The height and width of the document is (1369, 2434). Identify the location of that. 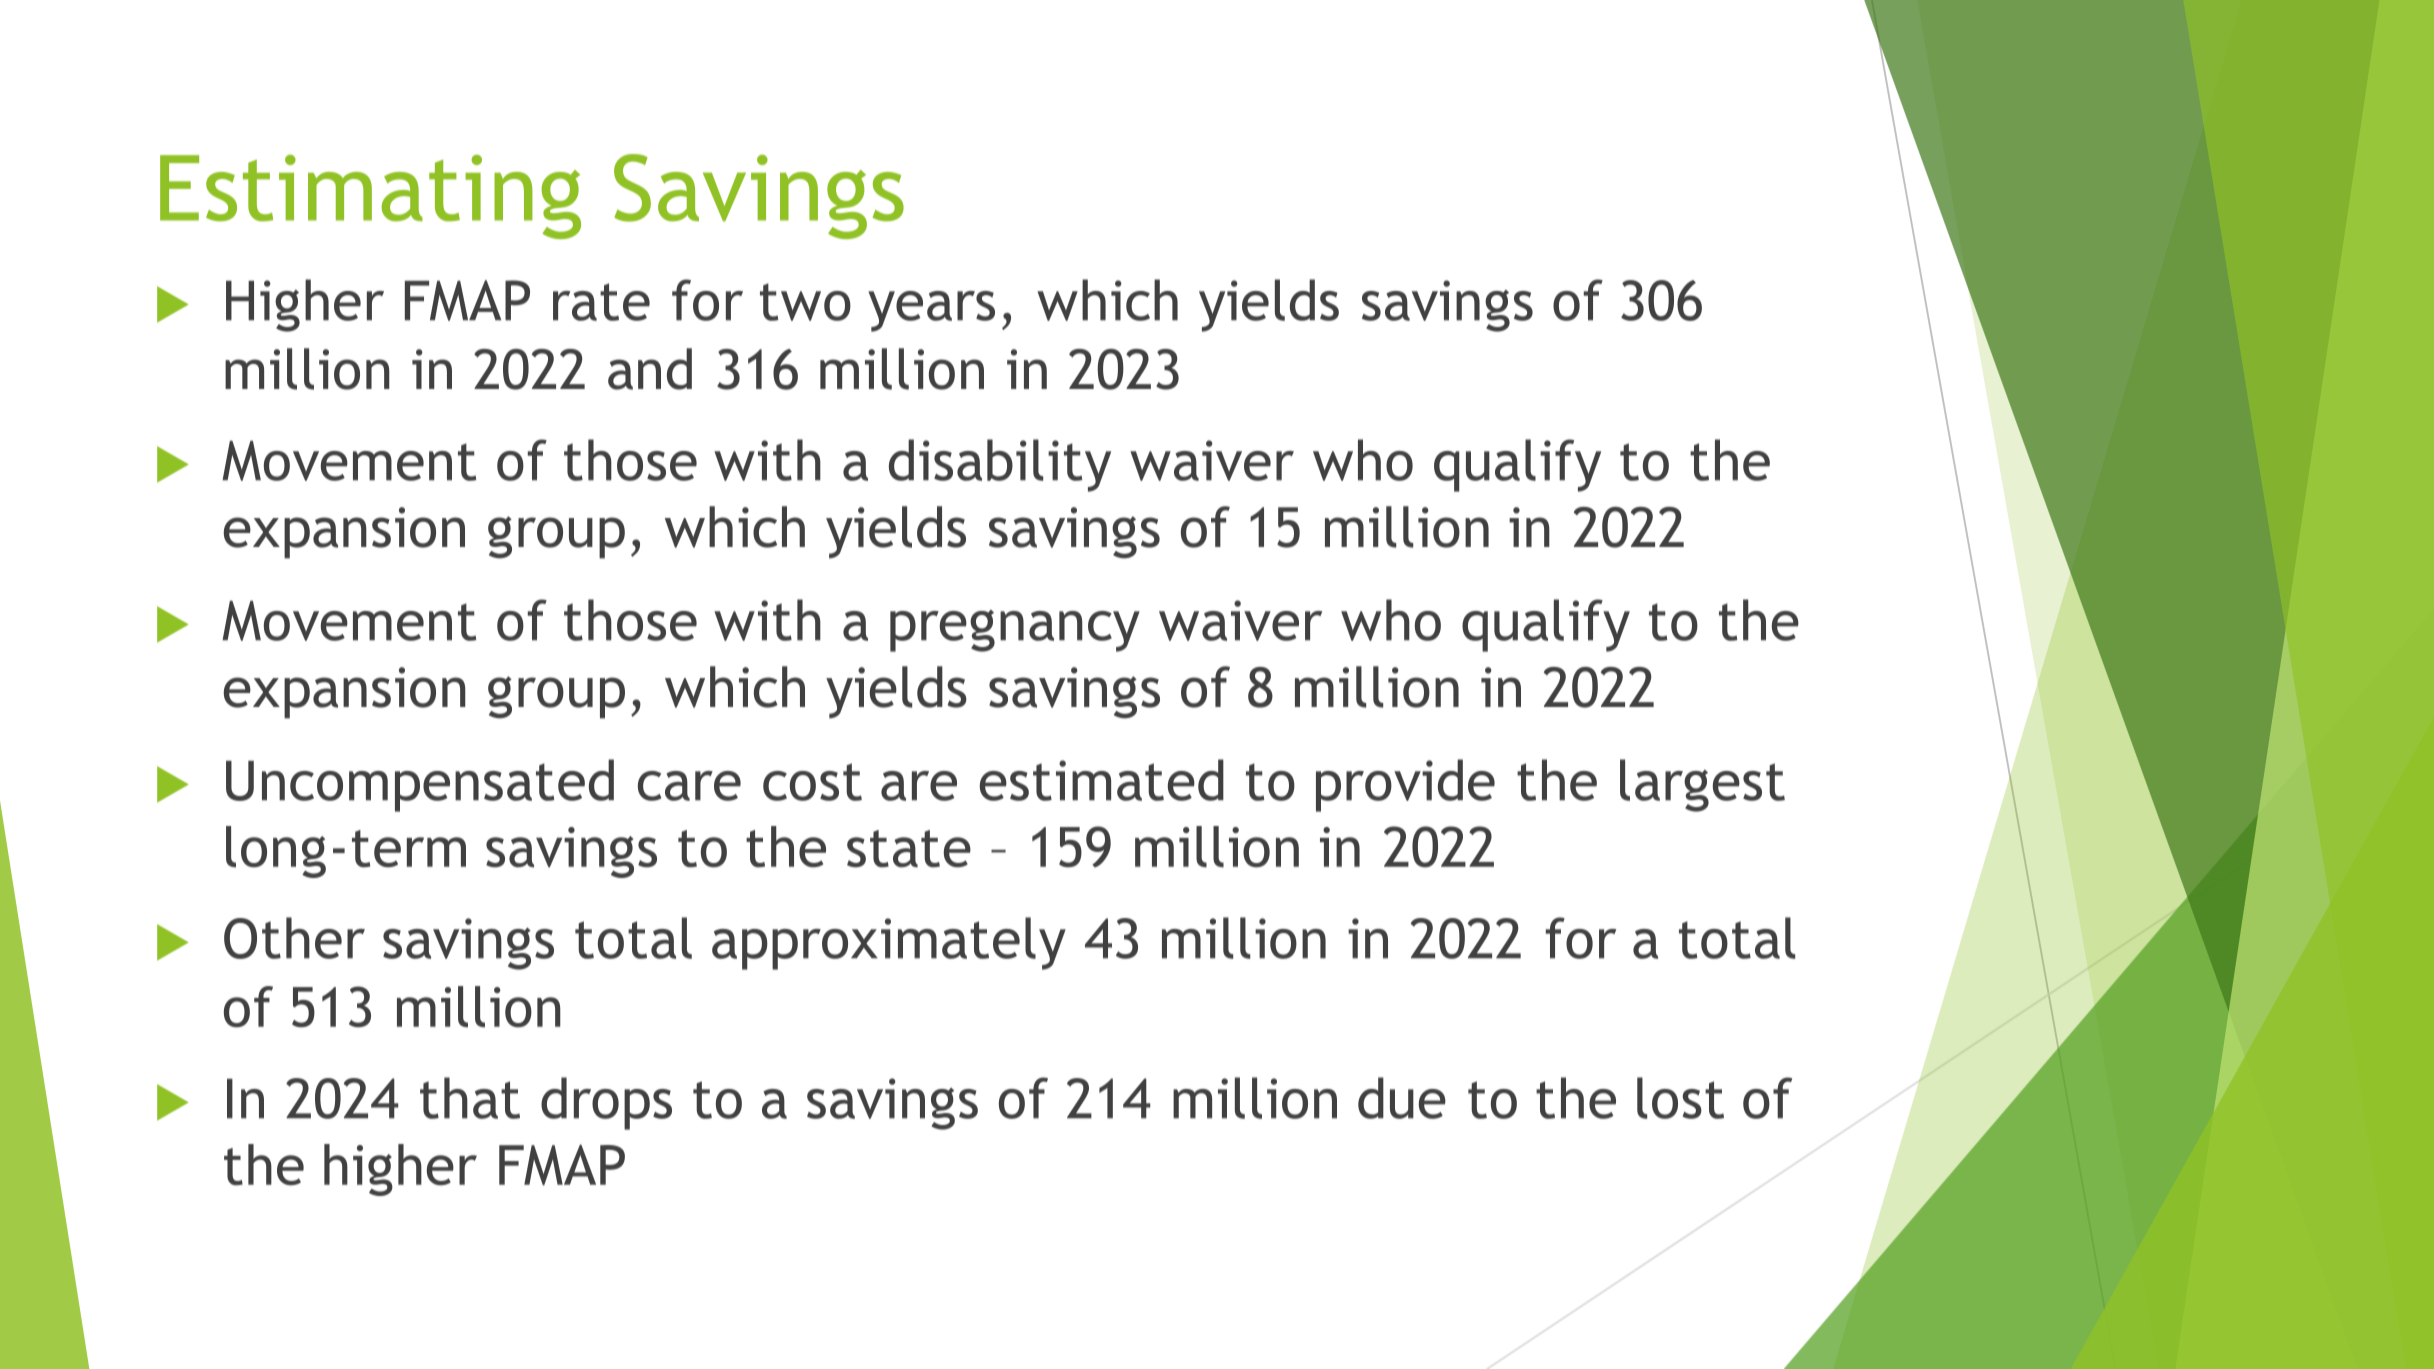
(470, 1098).
